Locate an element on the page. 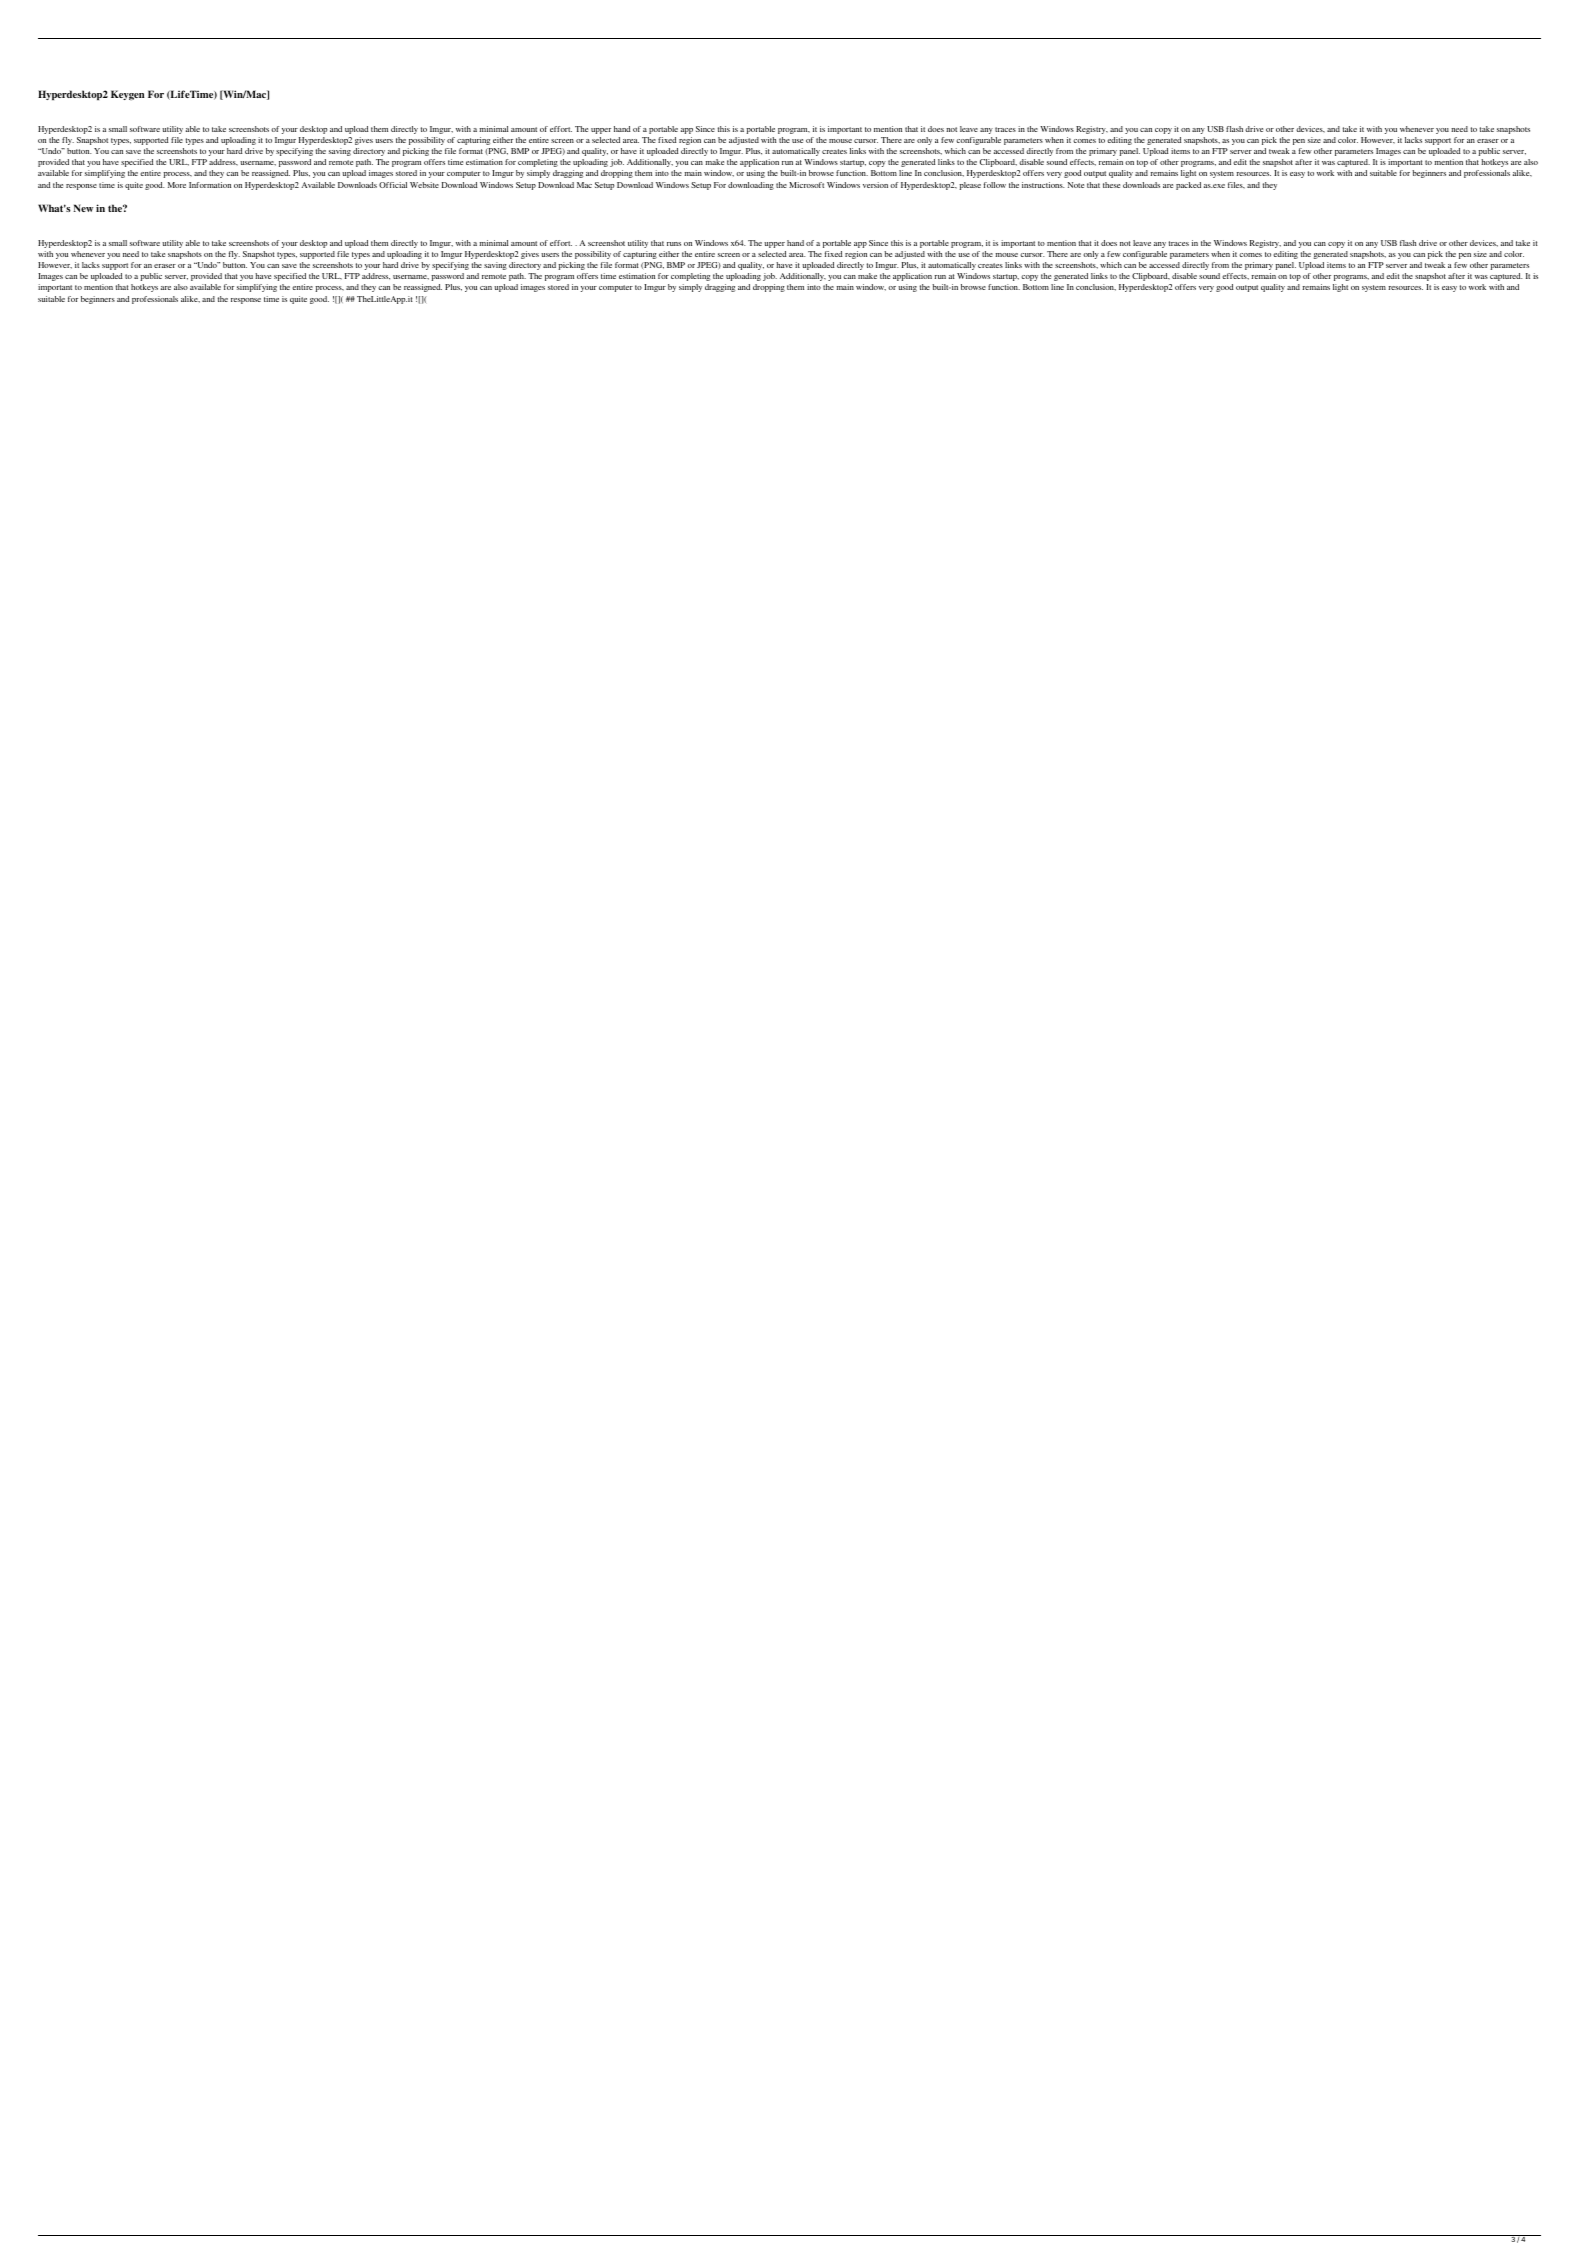 This image has height=2261, width=1579. these is located at coordinates (1111, 185).
